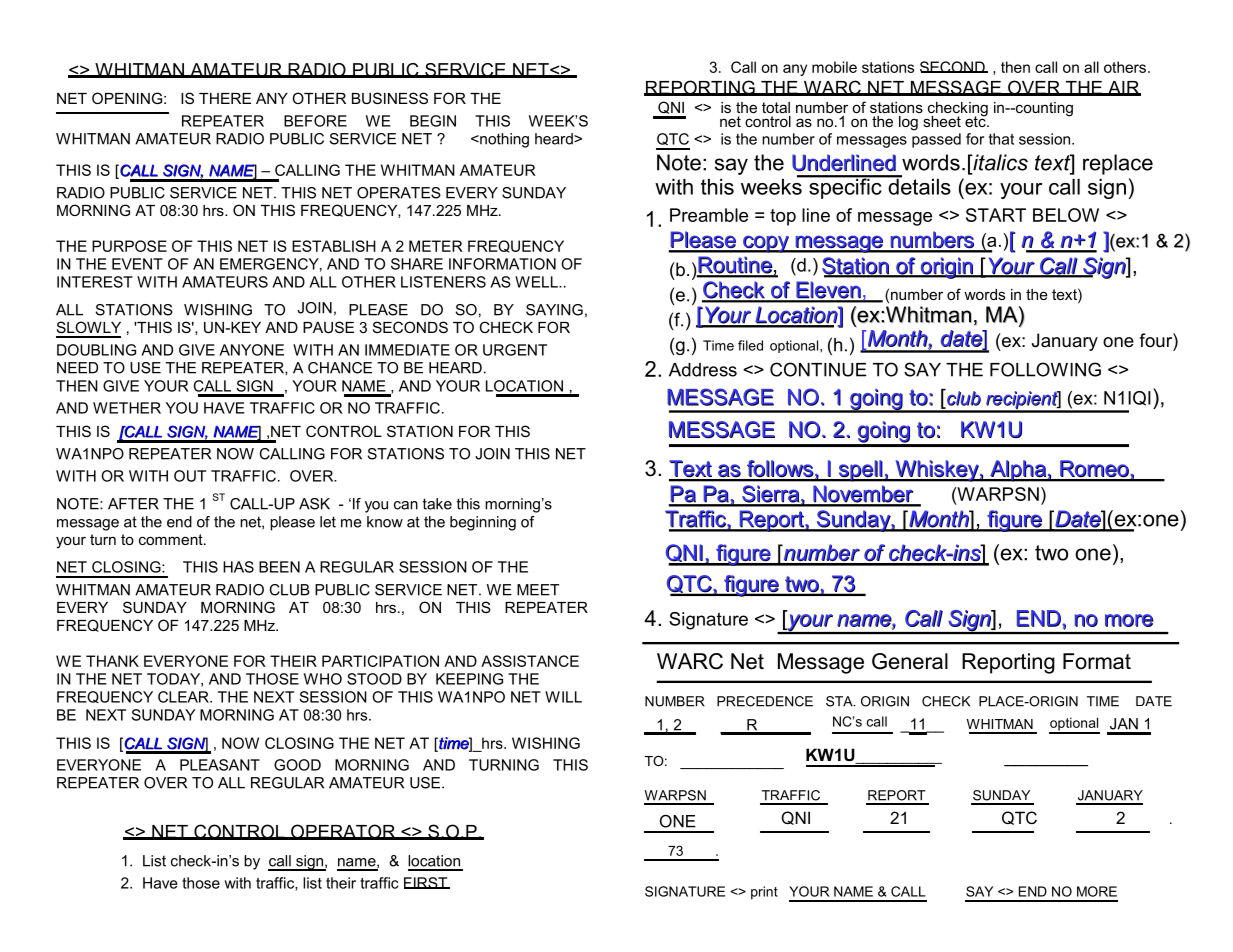 The image size is (1233, 952). What do you see at coordinates (764, 893) in the document?
I see `print` at bounding box center [764, 893].
